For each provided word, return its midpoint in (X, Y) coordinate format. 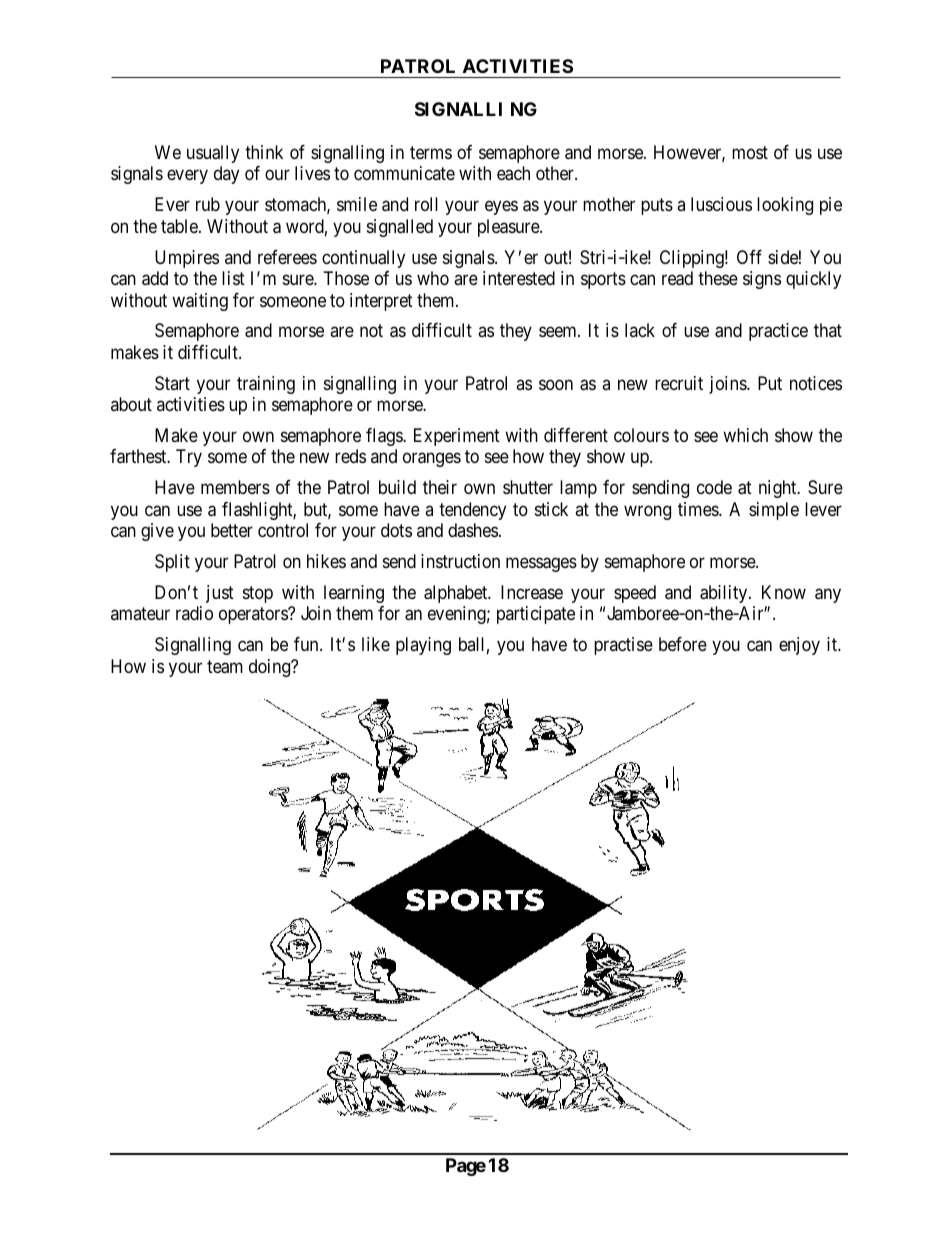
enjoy (799, 646)
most (750, 152)
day (226, 175)
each (513, 173)
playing (423, 646)
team (225, 667)
